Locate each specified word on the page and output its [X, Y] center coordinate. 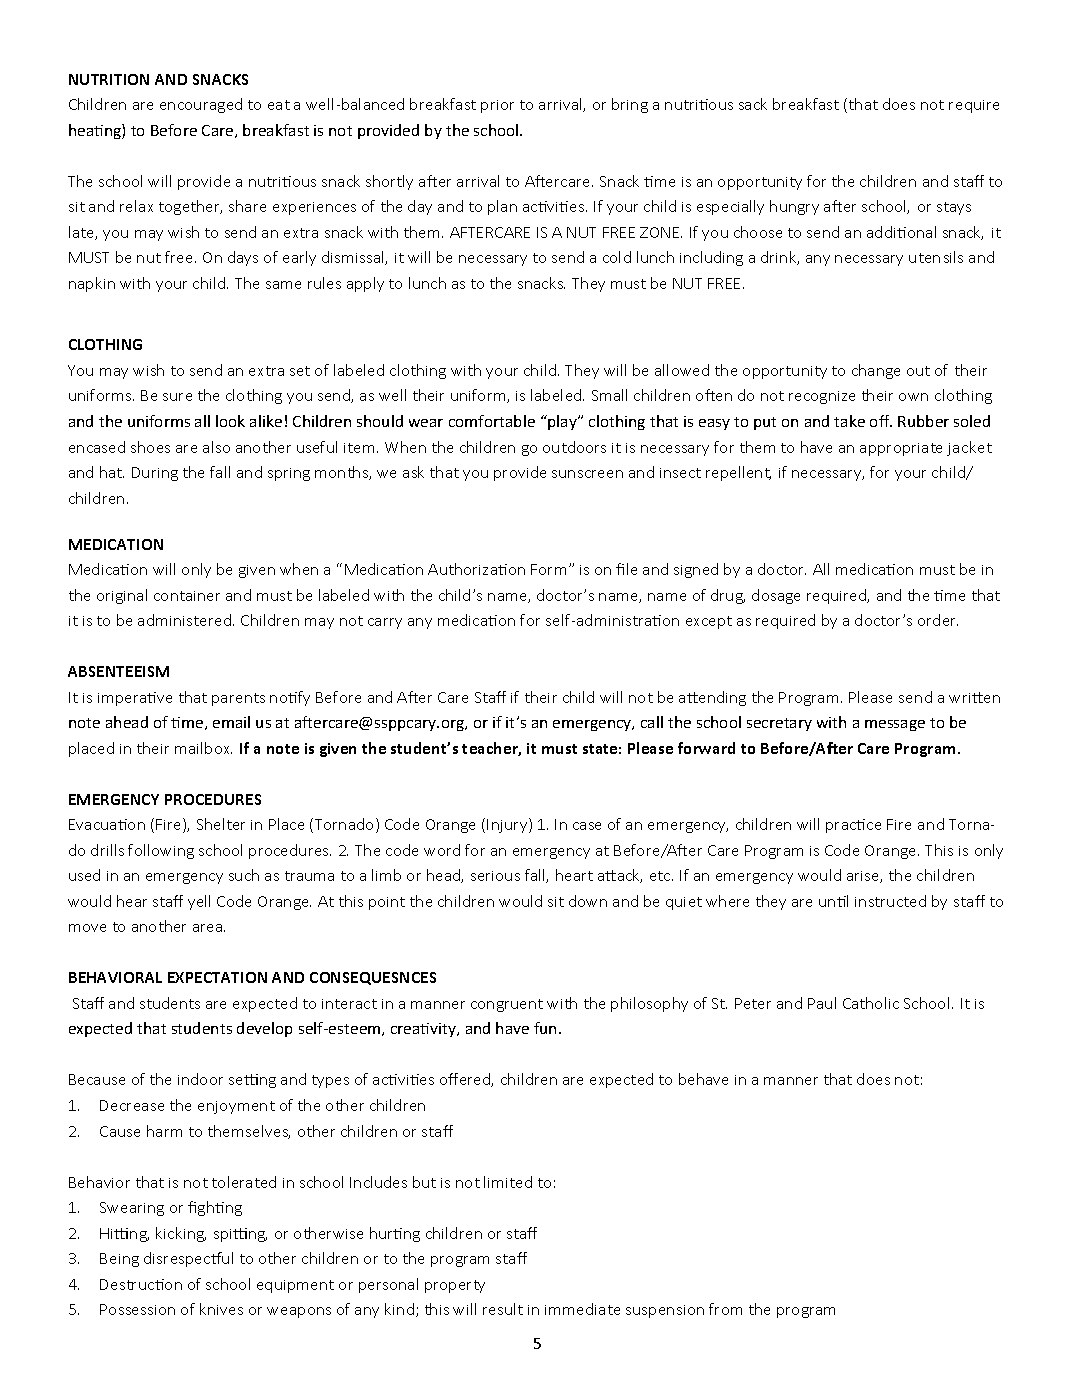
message [895, 725]
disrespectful [188, 1259]
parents [238, 699]
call [652, 722]
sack [753, 104]
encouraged [201, 105]
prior [497, 106]
